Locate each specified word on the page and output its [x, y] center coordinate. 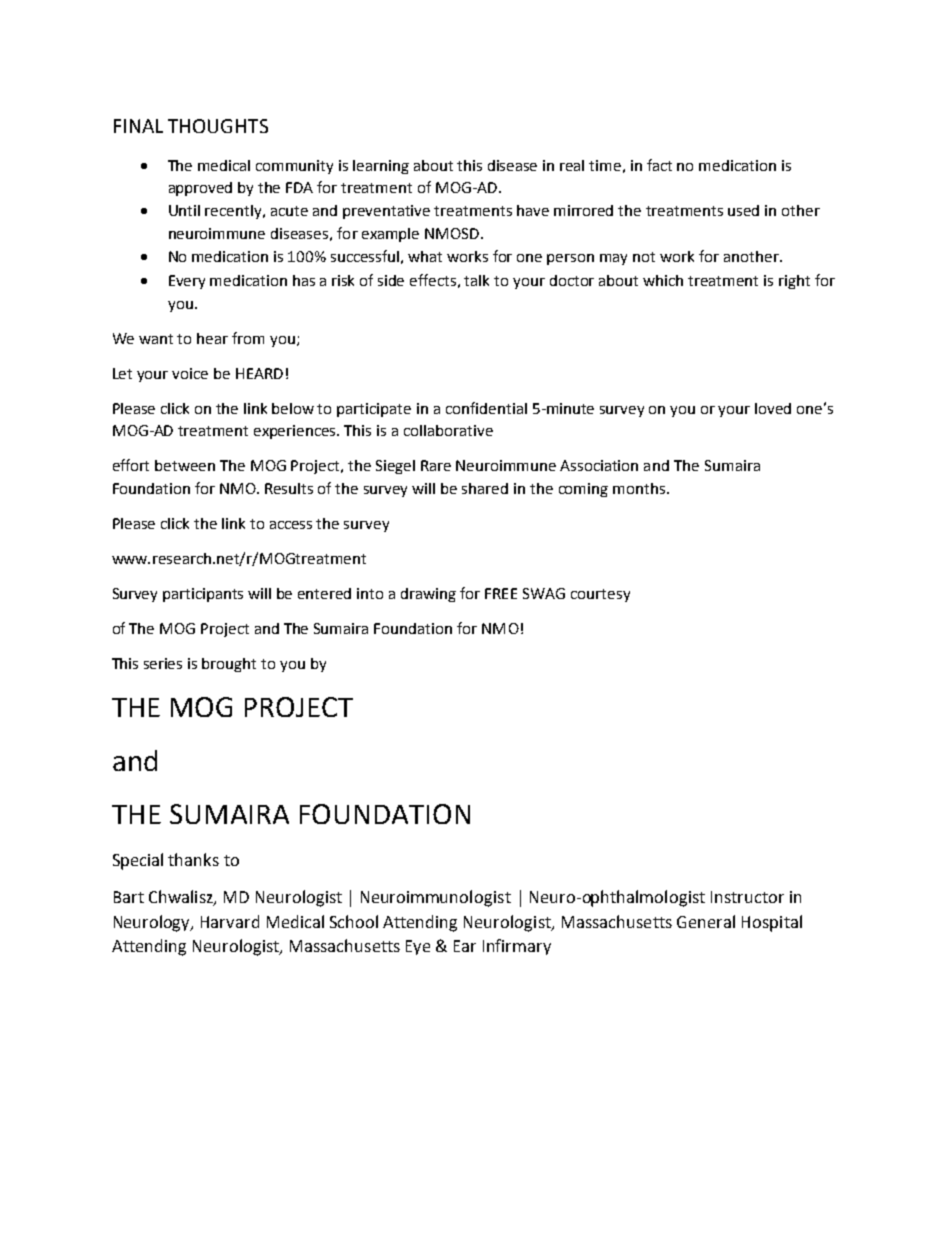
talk [476, 280]
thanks [193, 859]
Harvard [230, 921]
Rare [436, 465]
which [663, 280]
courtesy [600, 595]
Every [187, 282]
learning [381, 167]
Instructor [747, 897]
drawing [428, 595]
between [185, 465]
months [639, 488]
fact [659, 165]
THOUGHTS [218, 126]
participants [203, 595]
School [354, 921]
